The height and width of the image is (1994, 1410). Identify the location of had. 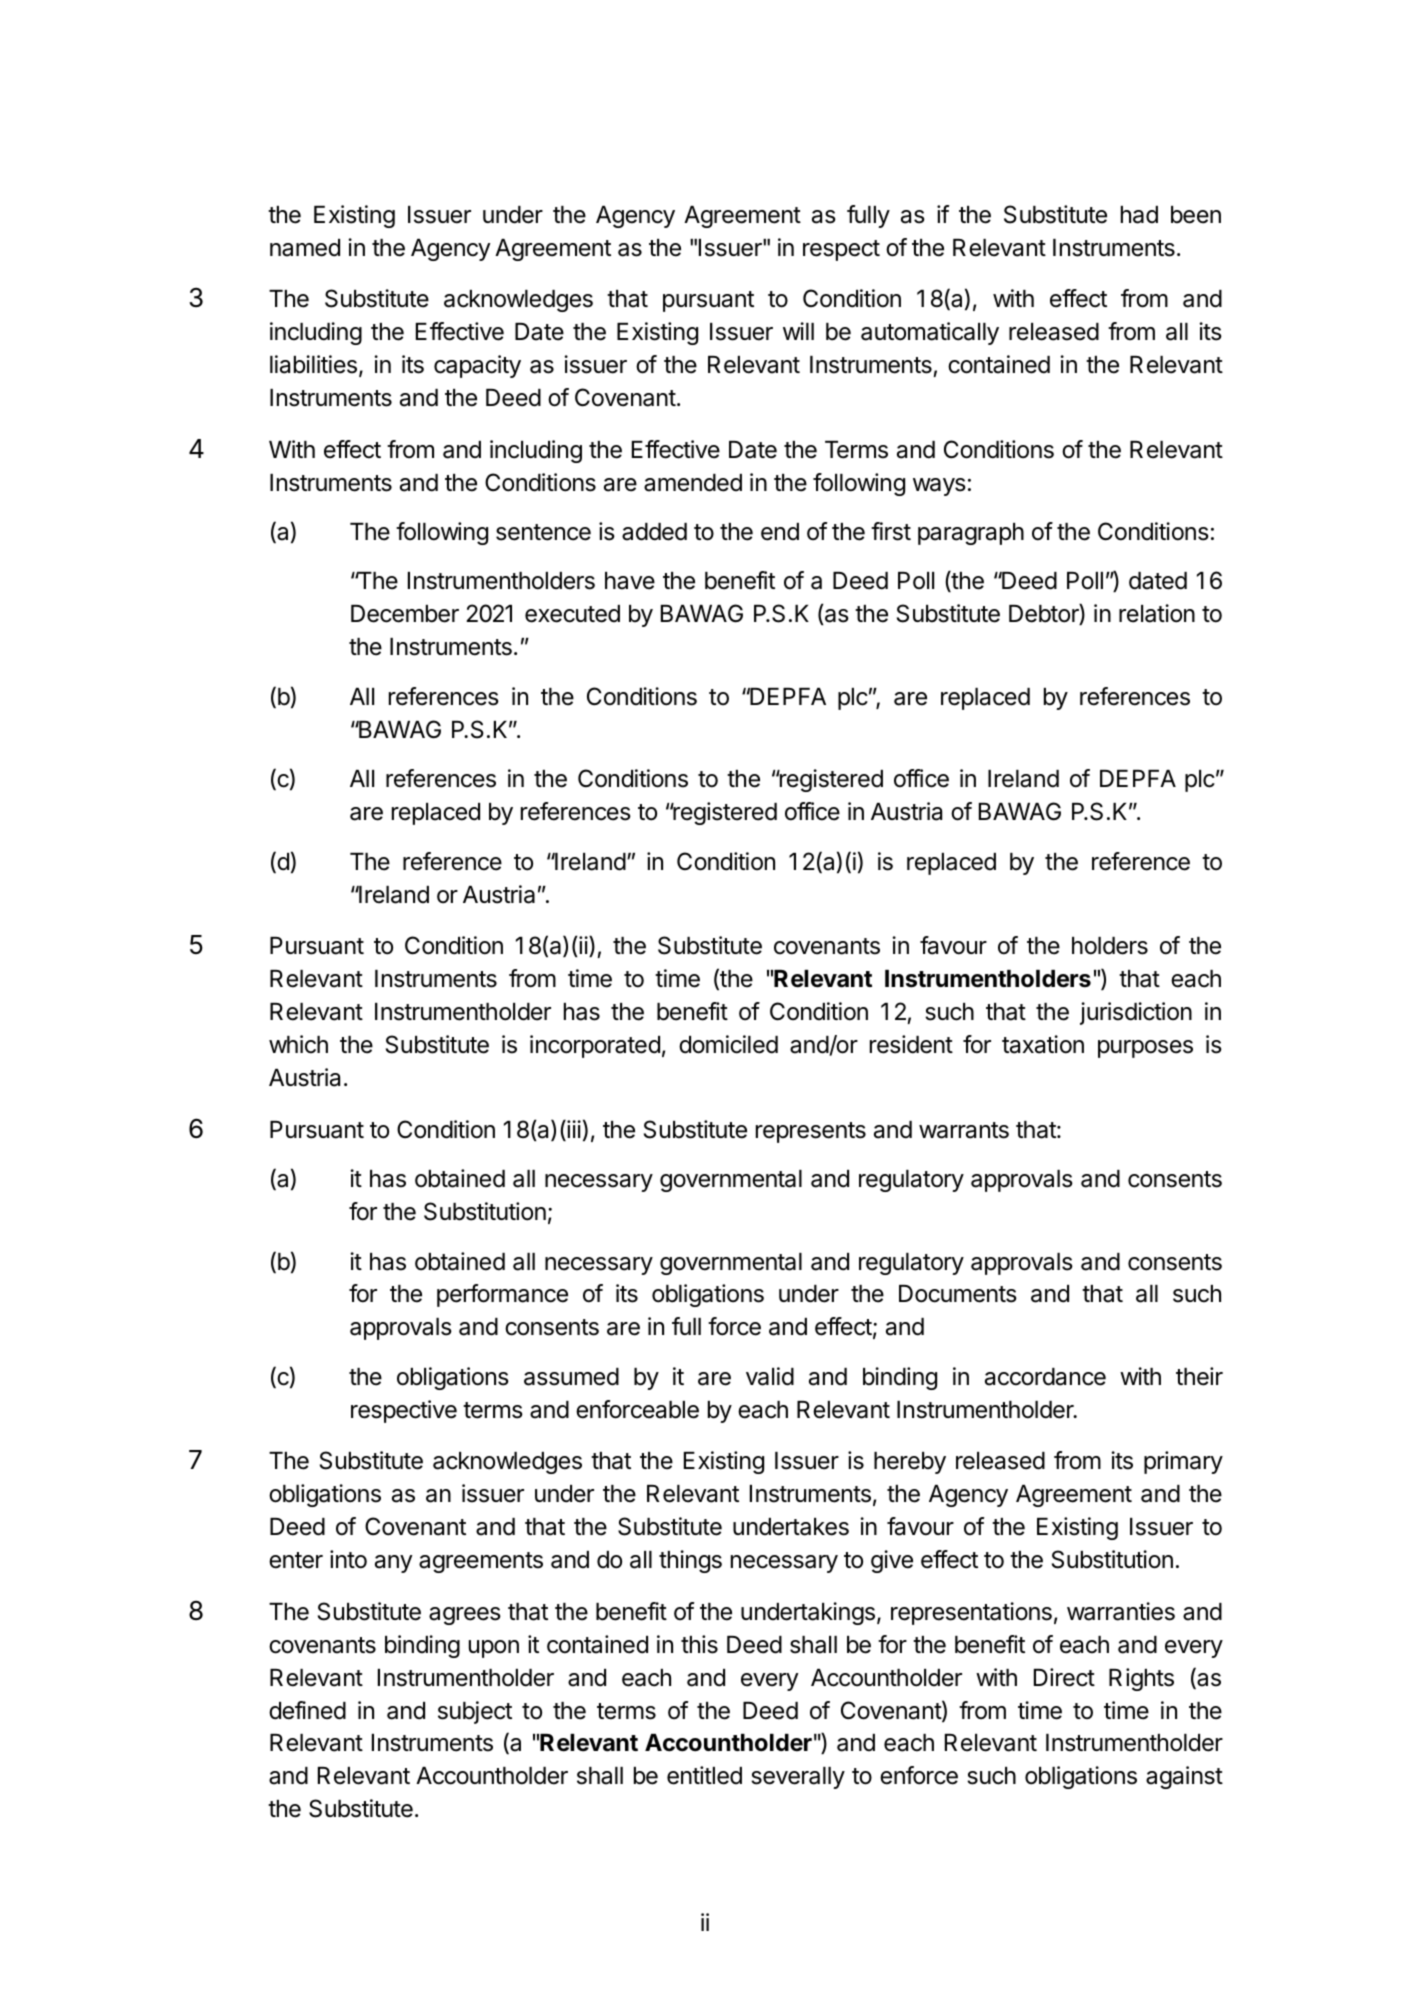
(1139, 215).
